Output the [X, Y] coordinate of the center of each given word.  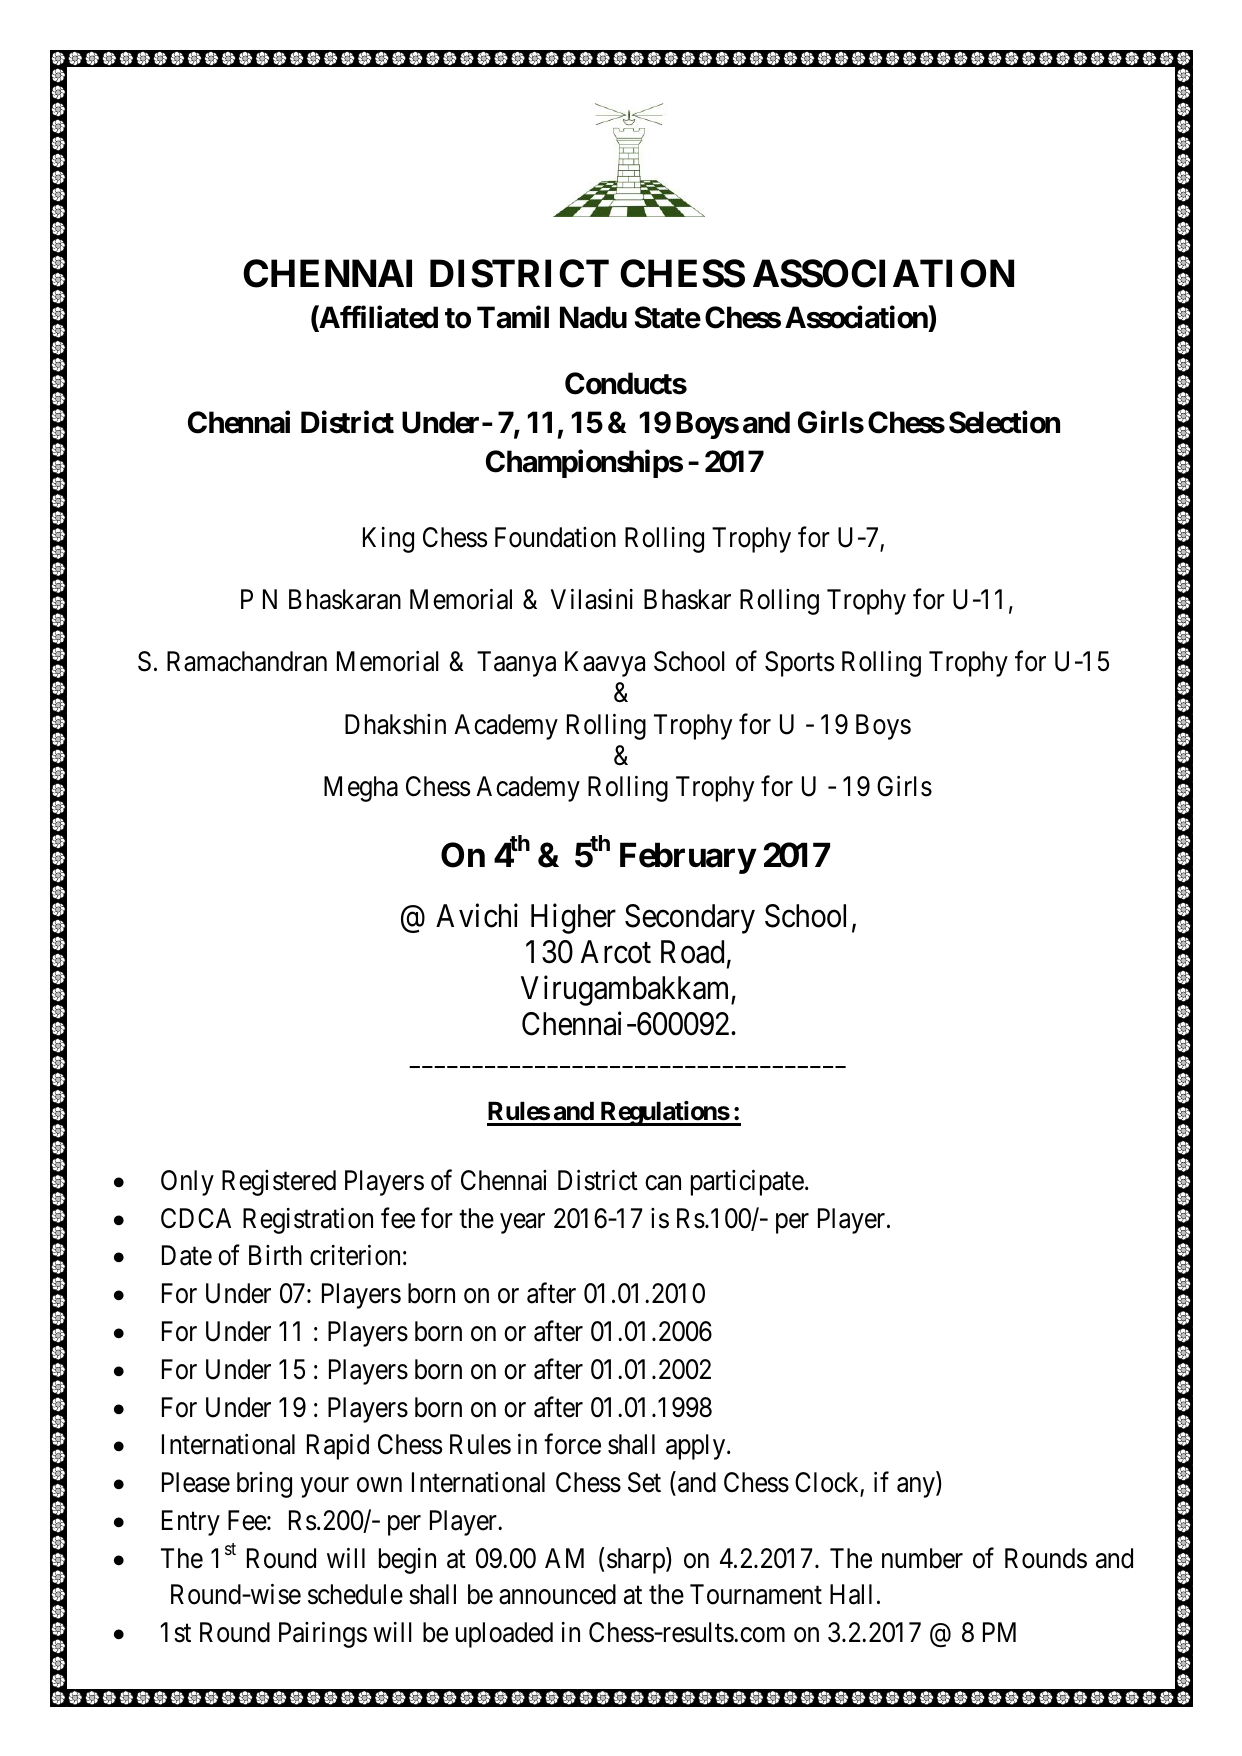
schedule [355, 1594]
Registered [279, 1183]
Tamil [513, 317]
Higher [573, 919]
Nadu [593, 318]
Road [692, 952]
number [922, 1558]
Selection [1004, 422]
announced [557, 1594]
